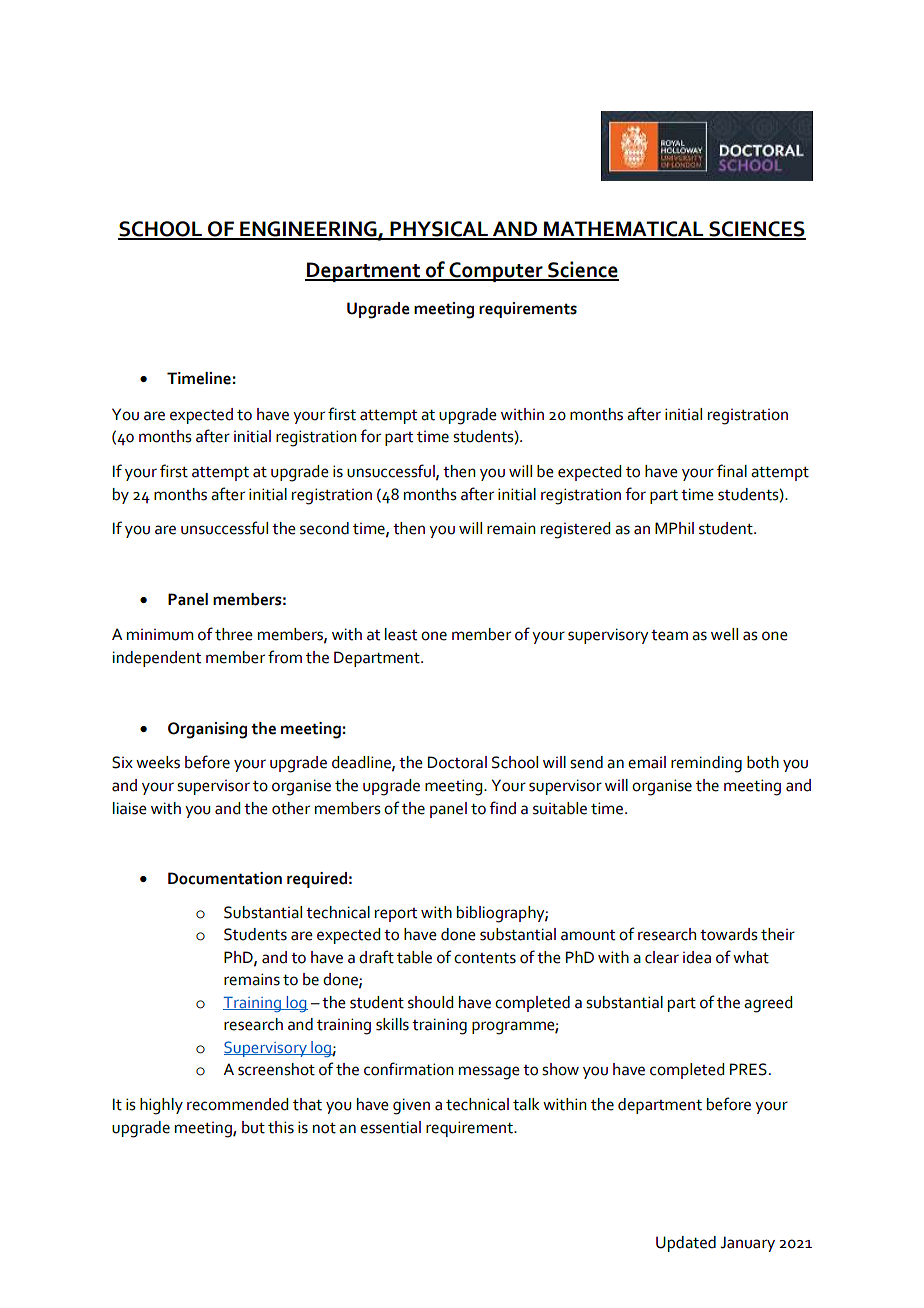  I want to click on Computer, so click(496, 272).
